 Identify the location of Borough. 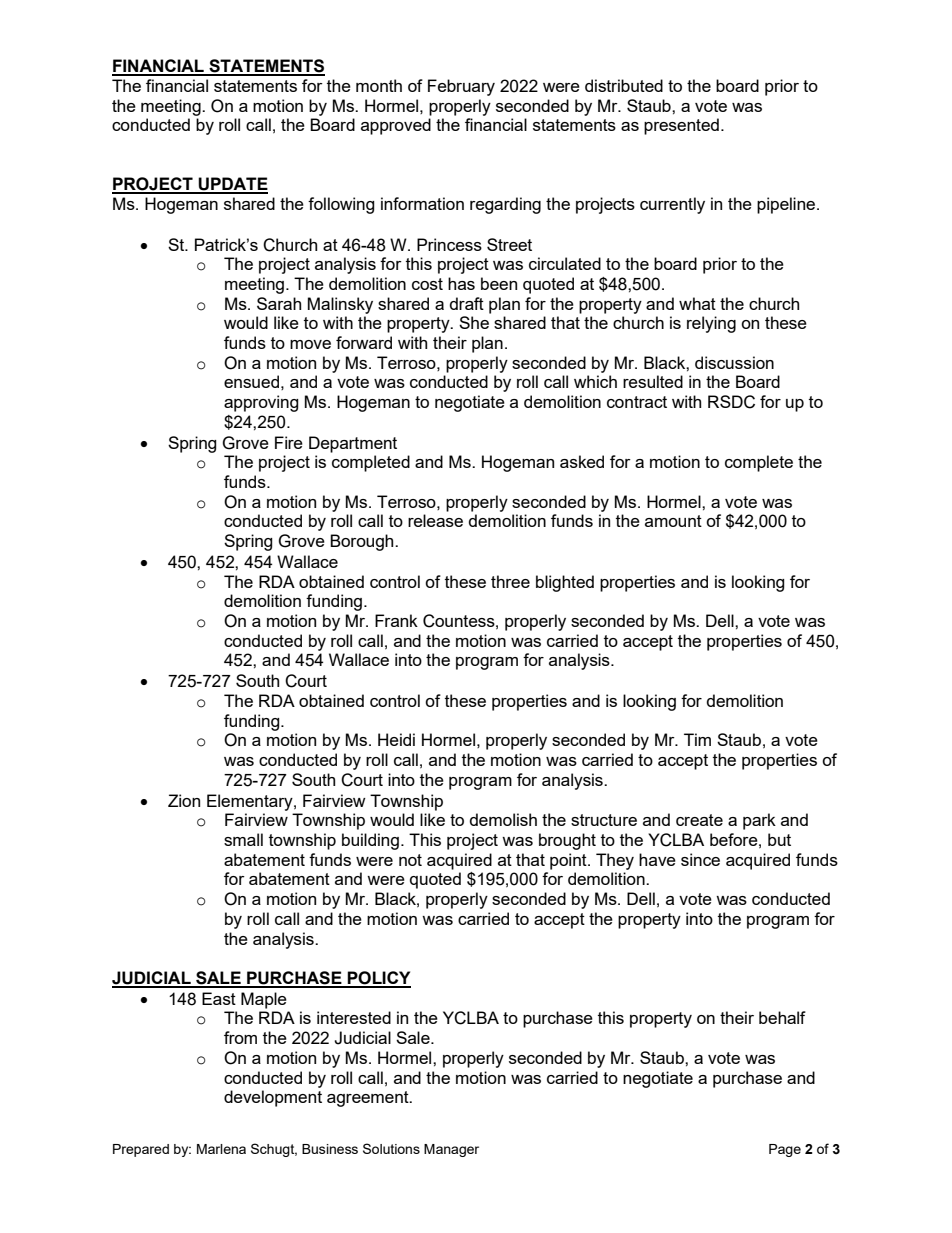
(363, 542).
